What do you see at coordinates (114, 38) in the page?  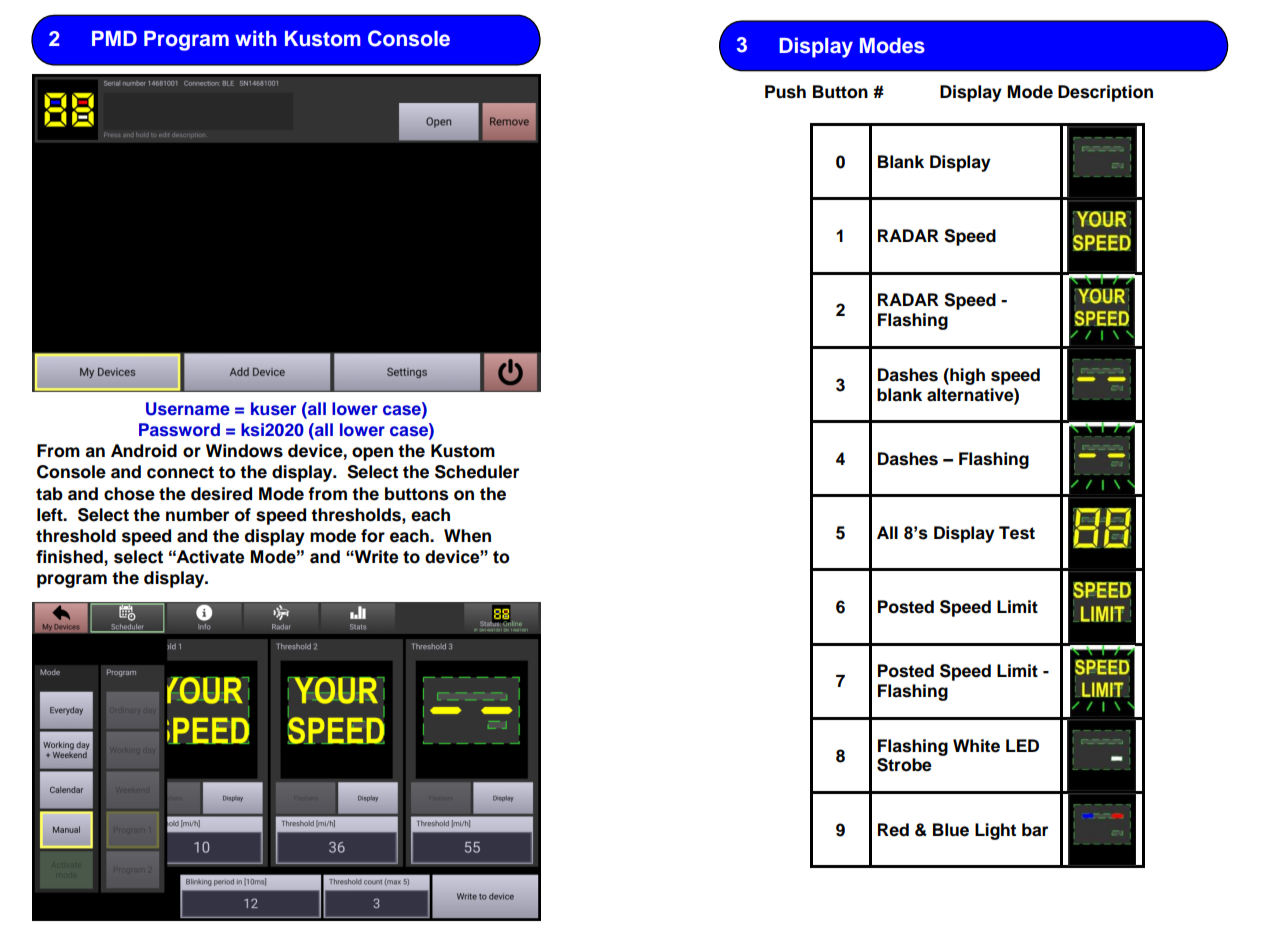 I see `PMD` at bounding box center [114, 38].
